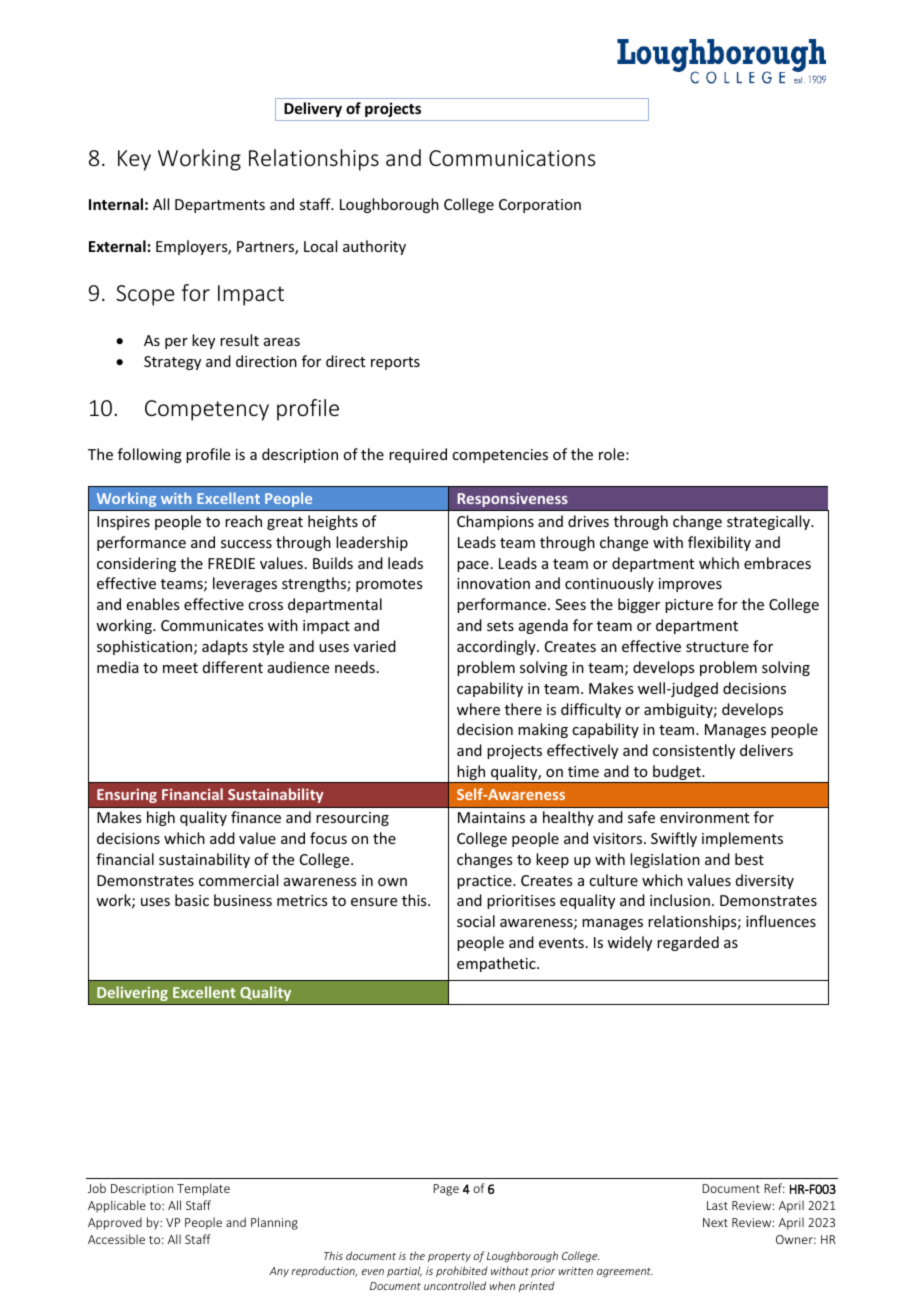 The height and width of the screenshot is (1308, 924). What do you see at coordinates (478, 709) in the screenshot?
I see `where` at bounding box center [478, 709].
